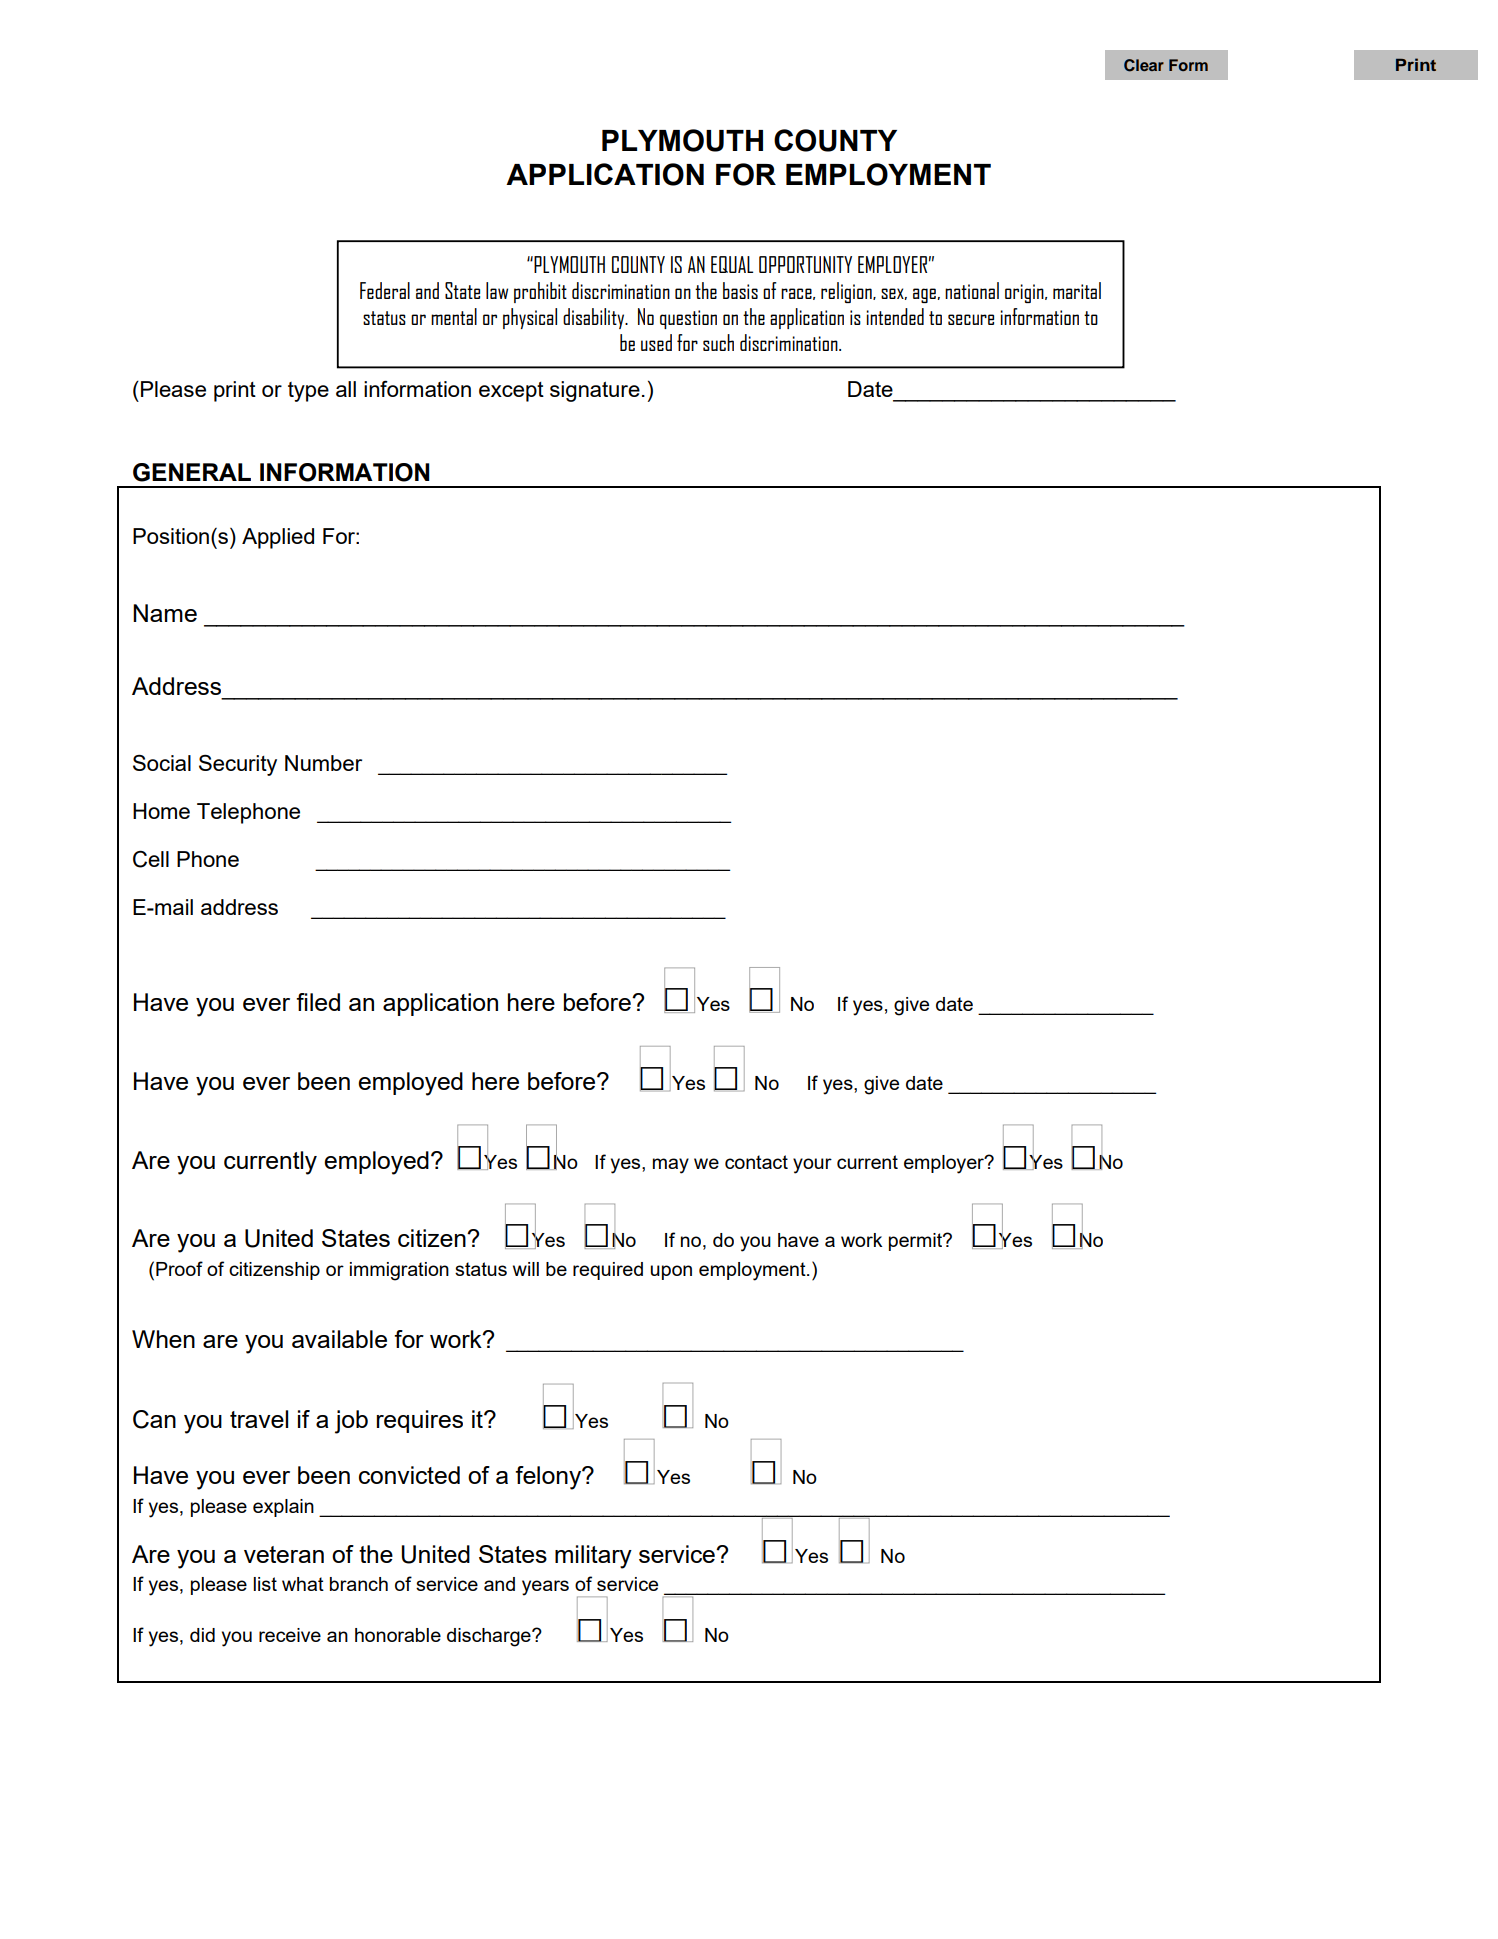 The image size is (1498, 1939). Describe the element at coordinates (595, 318) in the screenshot. I see `disability` at that location.
